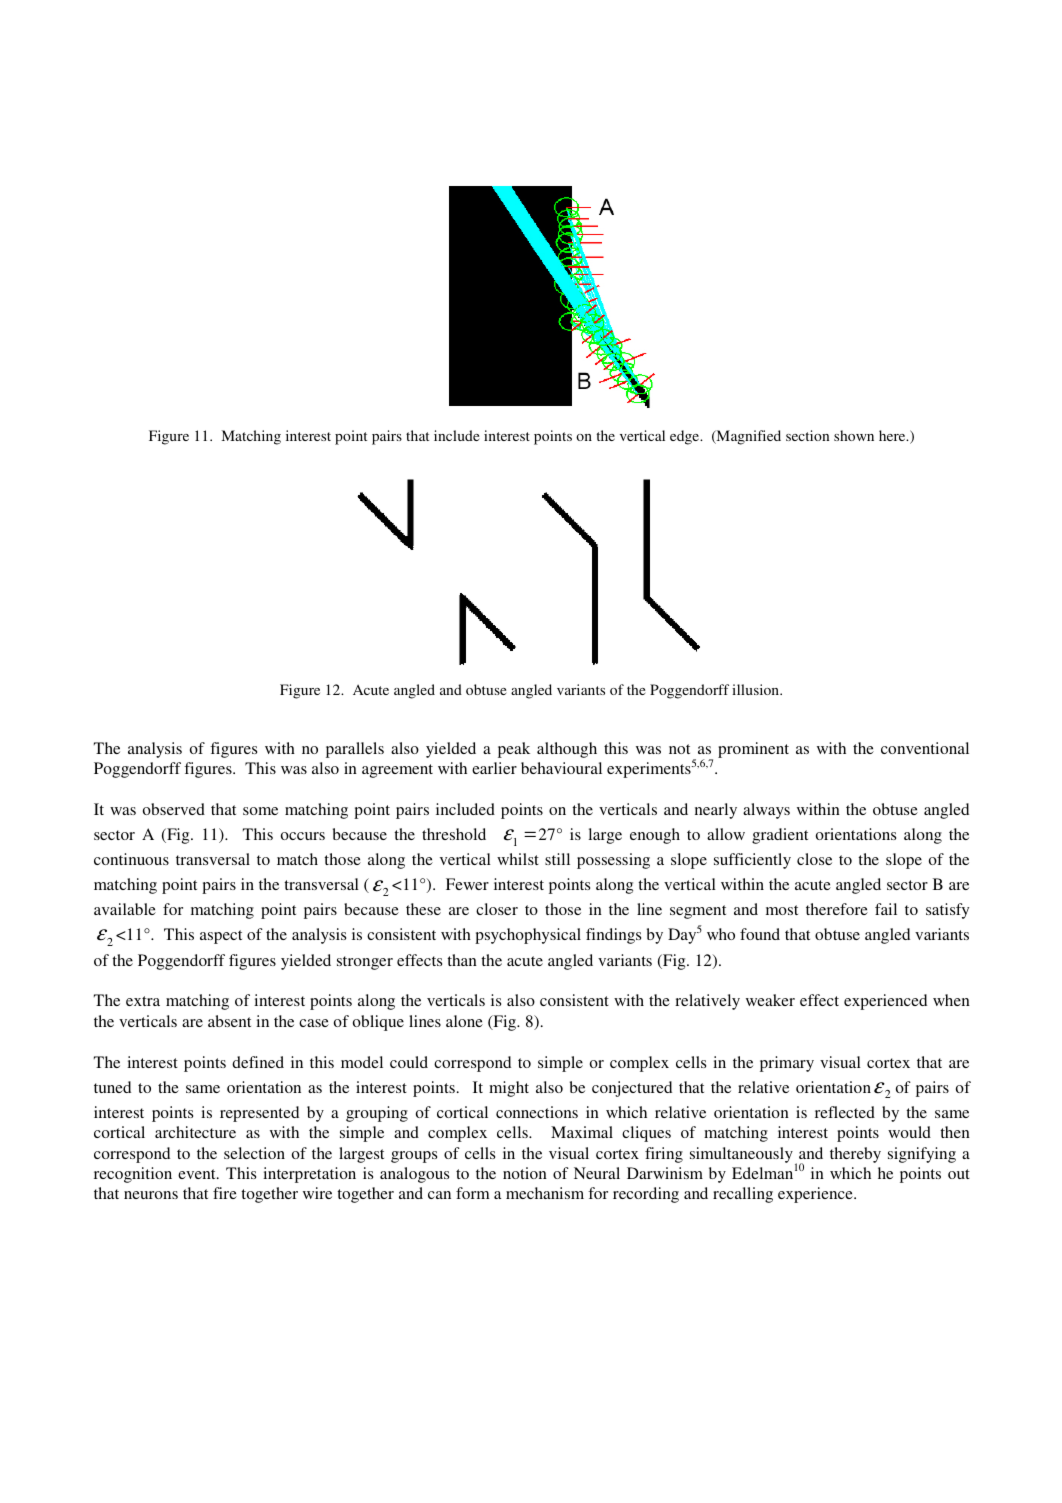 The width and height of the image is (1062, 1503). What do you see at coordinates (355, 750) in the image?
I see `parallels` at bounding box center [355, 750].
